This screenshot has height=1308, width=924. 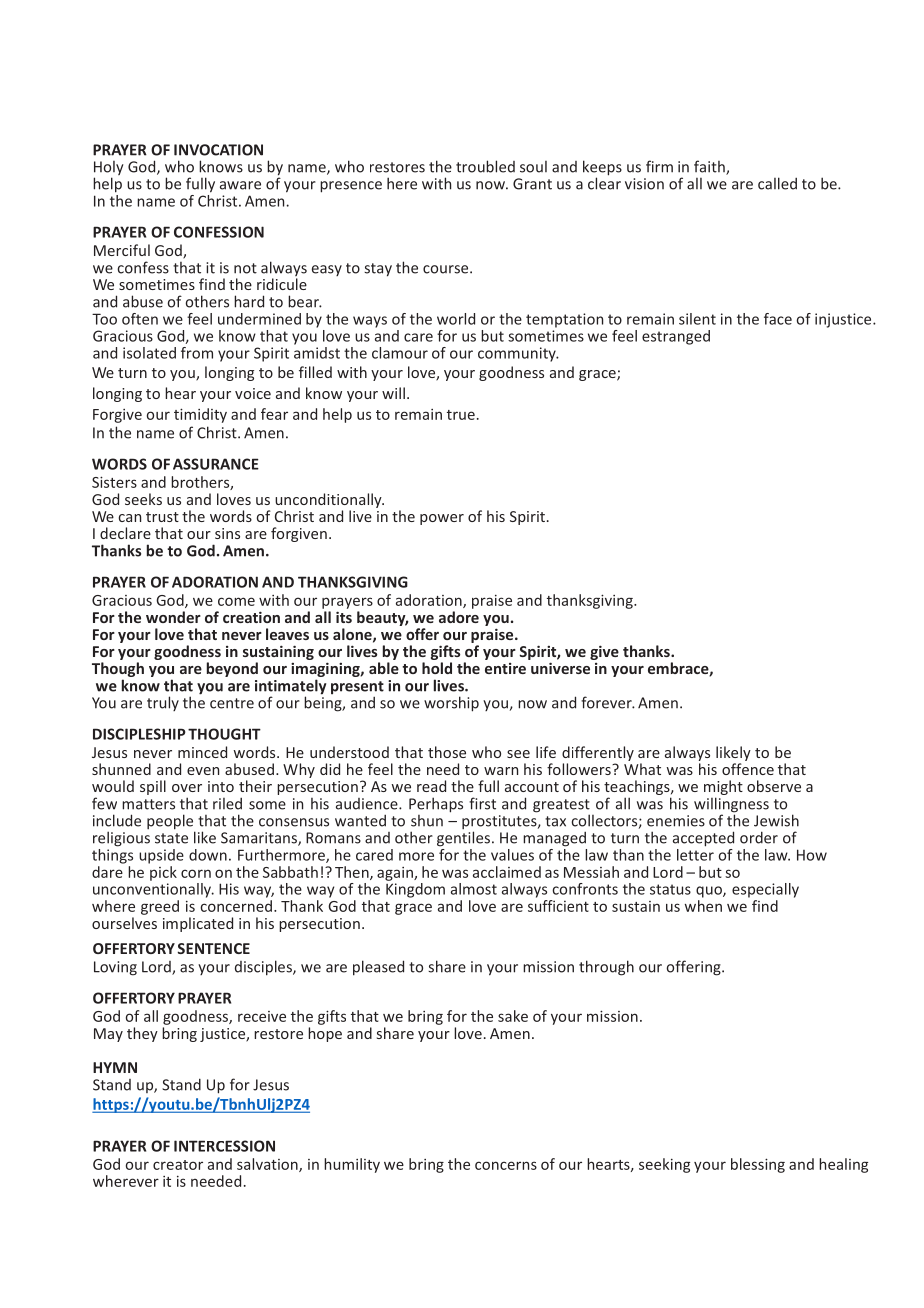 What do you see at coordinates (777, 183) in the screenshot?
I see `called` at bounding box center [777, 183].
